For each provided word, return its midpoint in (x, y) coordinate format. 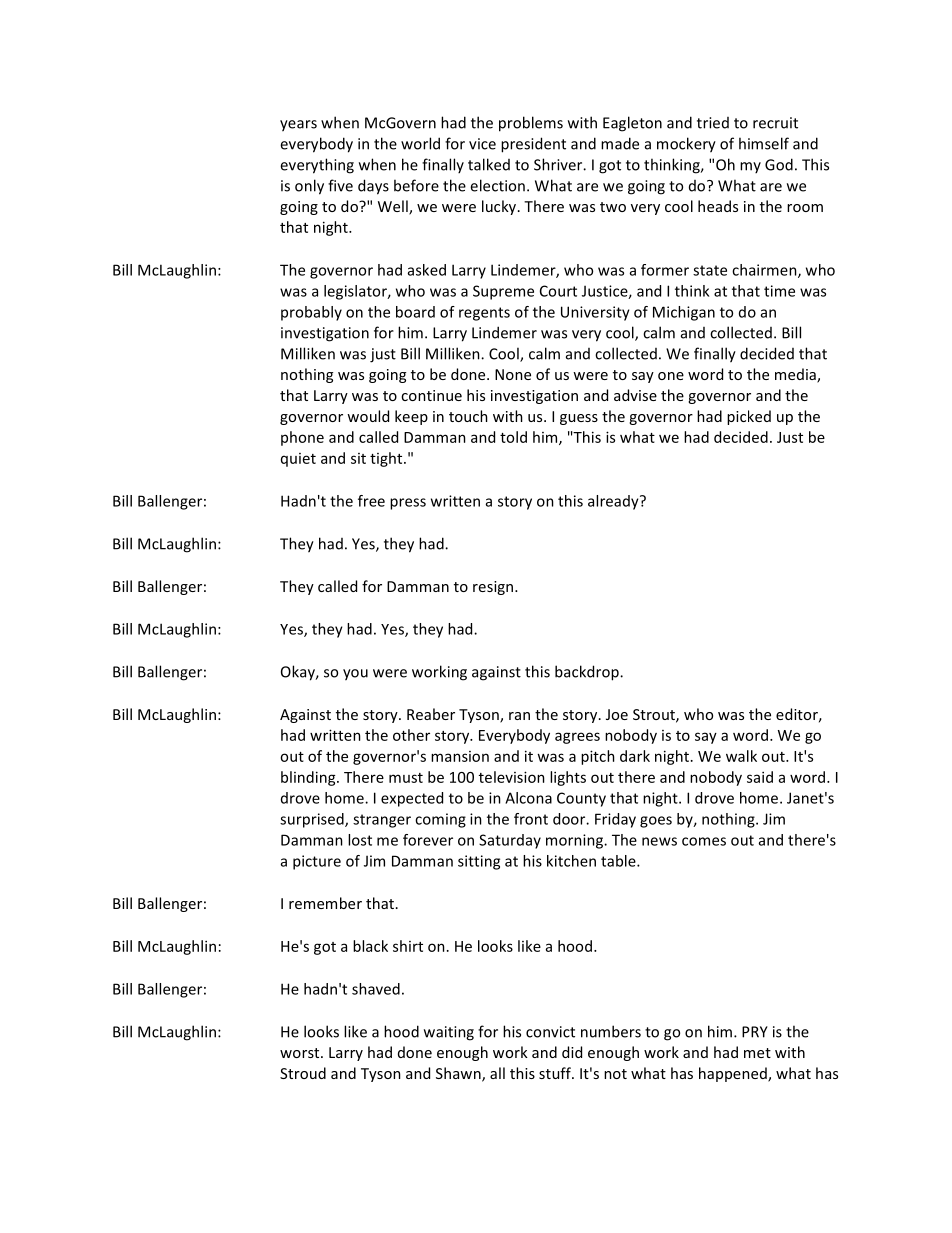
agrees (577, 738)
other (411, 735)
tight (387, 459)
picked (749, 417)
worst (301, 1053)
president (533, 145)
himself (764, 143)
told (513, 437)
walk (741, 756)
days (373, 187)
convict (550, 1032)
